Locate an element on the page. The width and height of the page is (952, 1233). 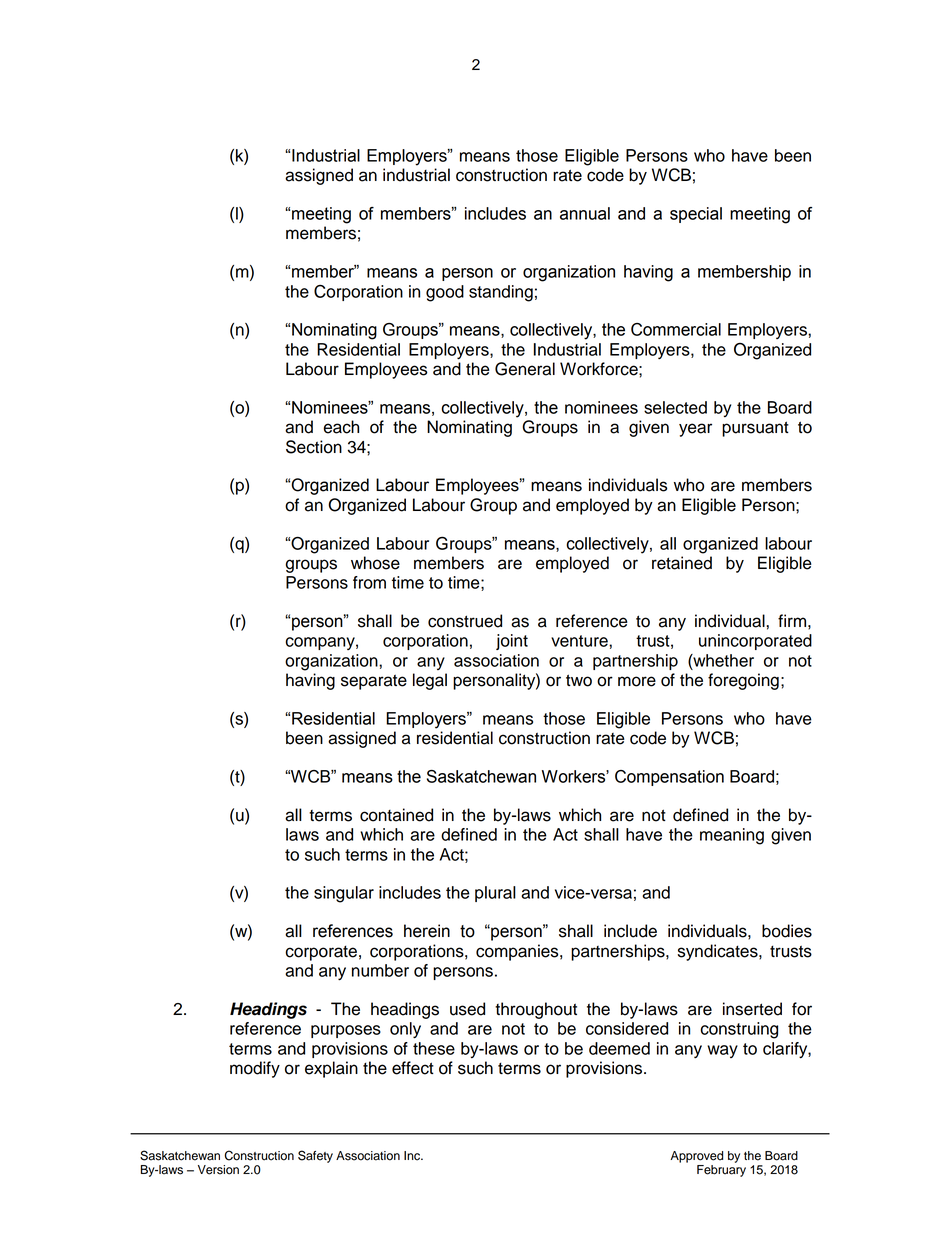
retained is located at coordinates (682, 563).
